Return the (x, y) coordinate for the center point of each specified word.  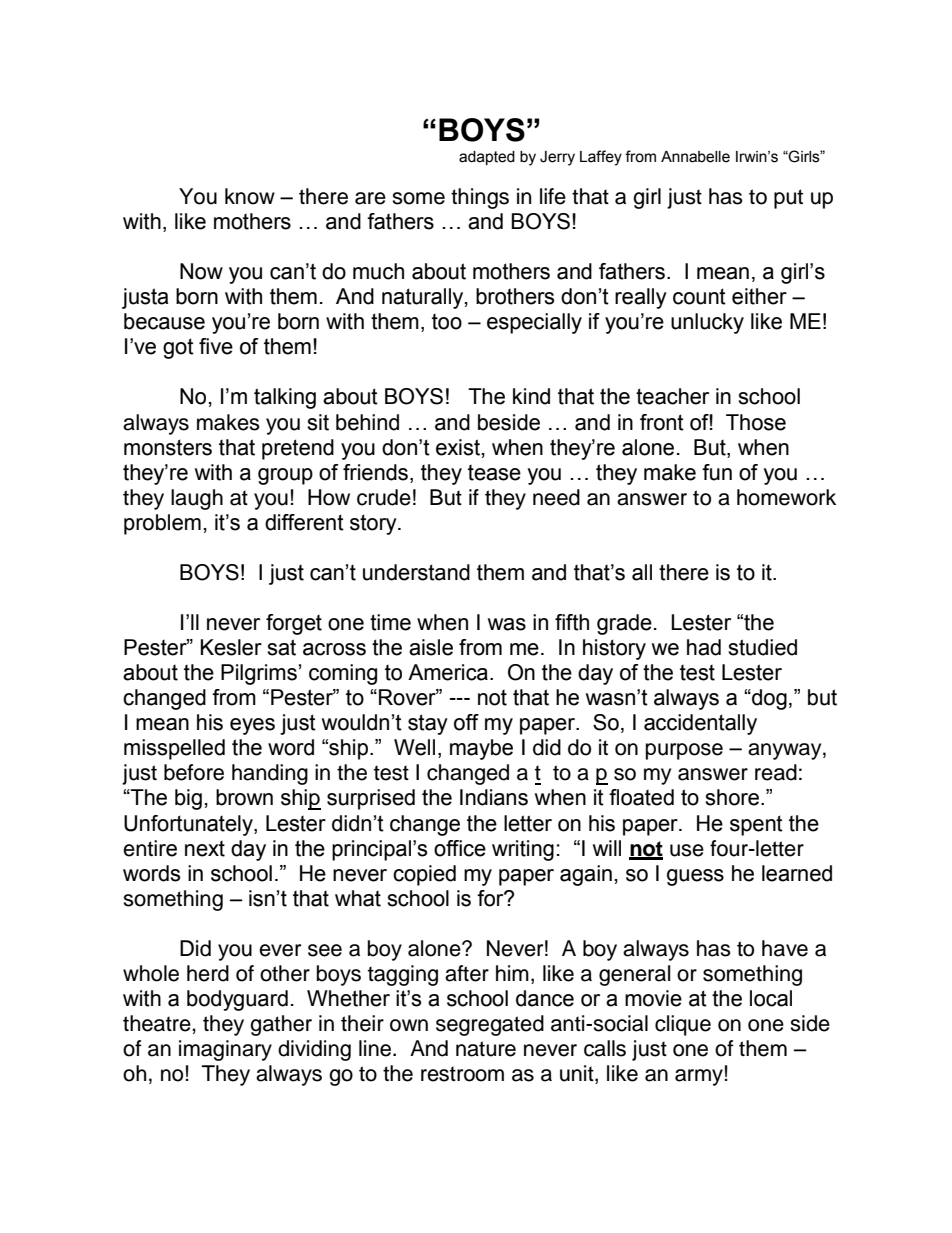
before (194, 772)
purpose (684, 751)
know (250, 196)
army (699, 1077)
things (480, 198)
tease (494, 473)
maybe (481, 749)
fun (717, 472)
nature (486, 1049)
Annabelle (695, 157)
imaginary (225, 1050)
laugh (197, 499)
